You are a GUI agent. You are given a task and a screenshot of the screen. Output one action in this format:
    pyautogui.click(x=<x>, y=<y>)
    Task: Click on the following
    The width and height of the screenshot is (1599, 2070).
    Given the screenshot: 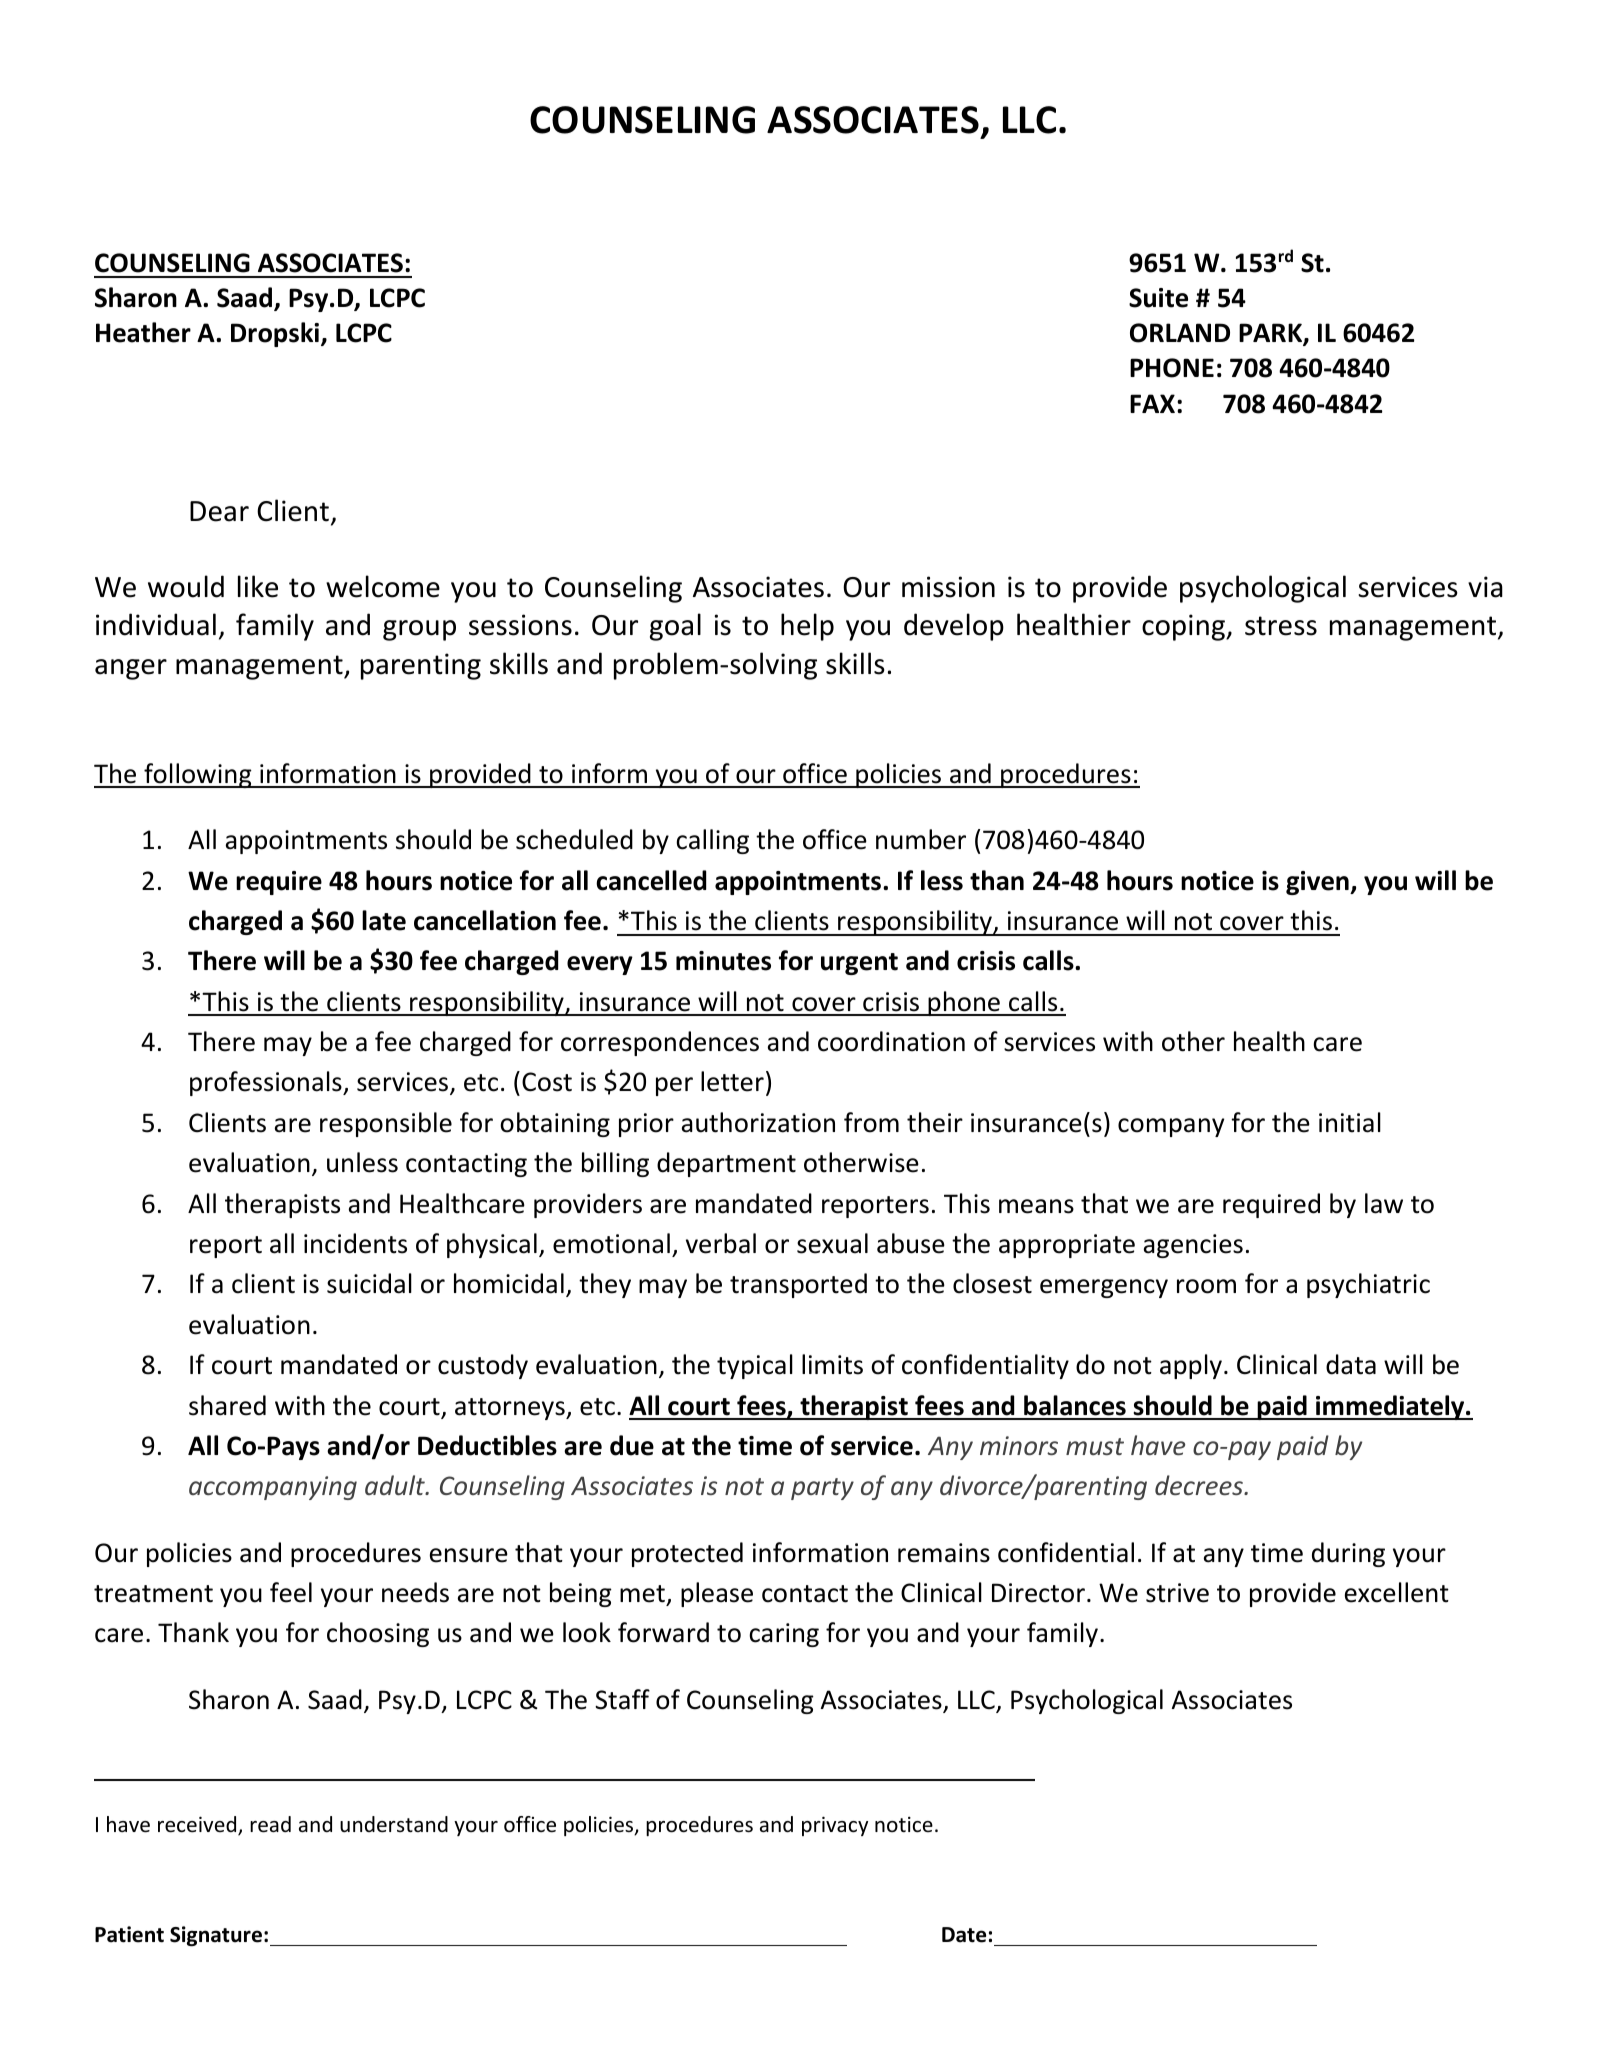 What is the action you would take?
    pyautogui.click(x=198, y=775)
